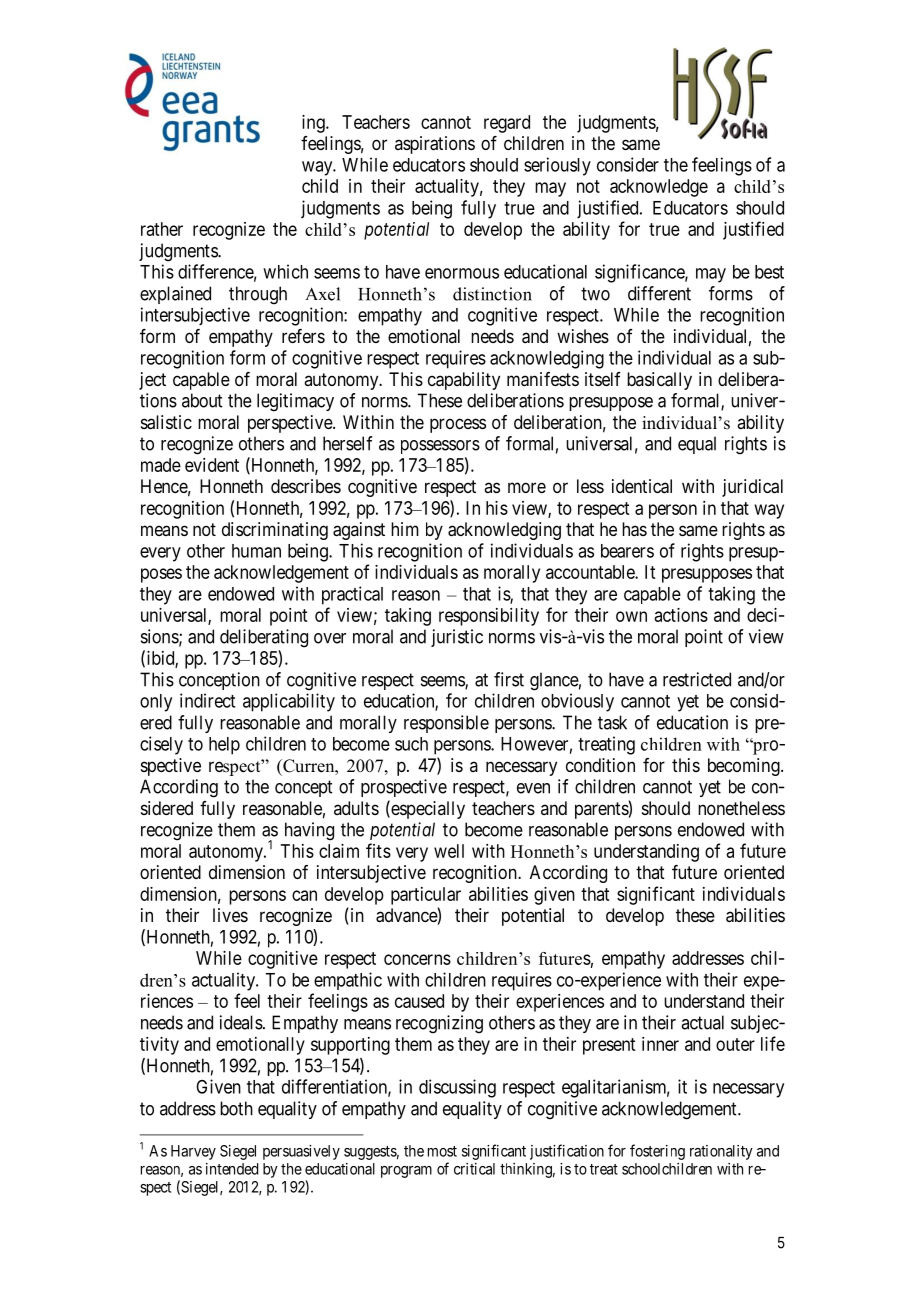 The width and height of the screenshot is (924, 1308). Describe the element at coordinates (507, 124) in the screenshot. I see `regard` at that location.
